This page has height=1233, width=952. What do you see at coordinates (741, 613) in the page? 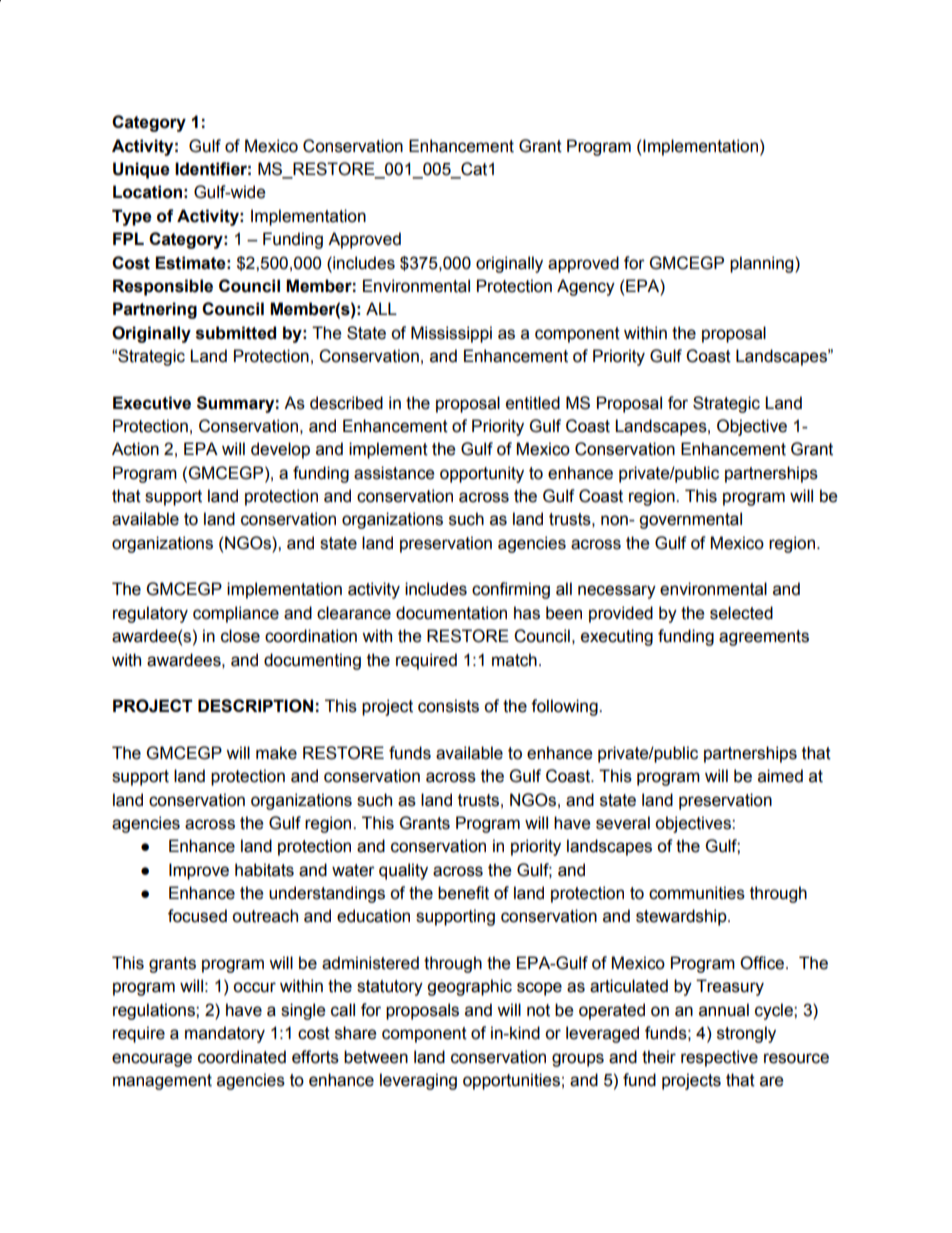
I see `selected` at bounding box center [741, 613].
